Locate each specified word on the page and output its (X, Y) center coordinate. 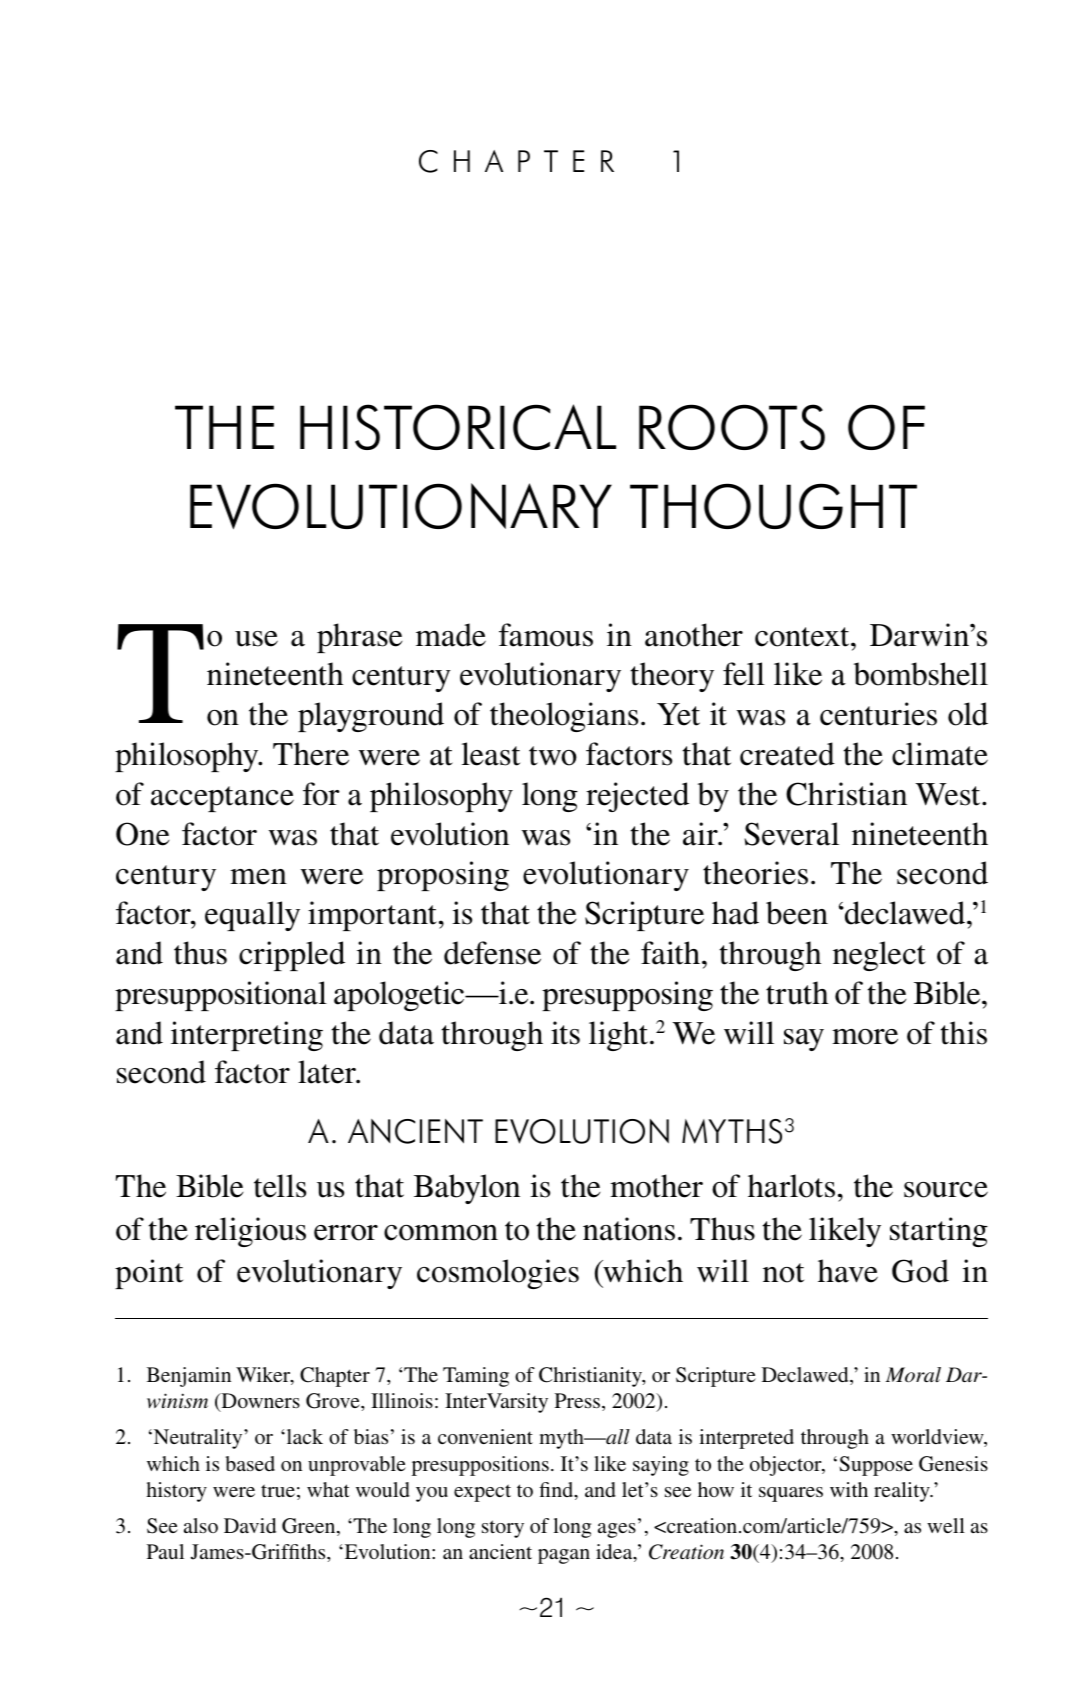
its (565, 1033)
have (848, 1271)
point (149, 1274)
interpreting (247, 1036)
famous (546, 635)
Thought (773, 506)
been (797, 913)
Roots (732, 427)
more (865, 1037)
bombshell (921, 674)
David (250, 1525)
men (258, 877)
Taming (476, 1377)
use (256, 639)
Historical (458, 427)
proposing (443, 876)
